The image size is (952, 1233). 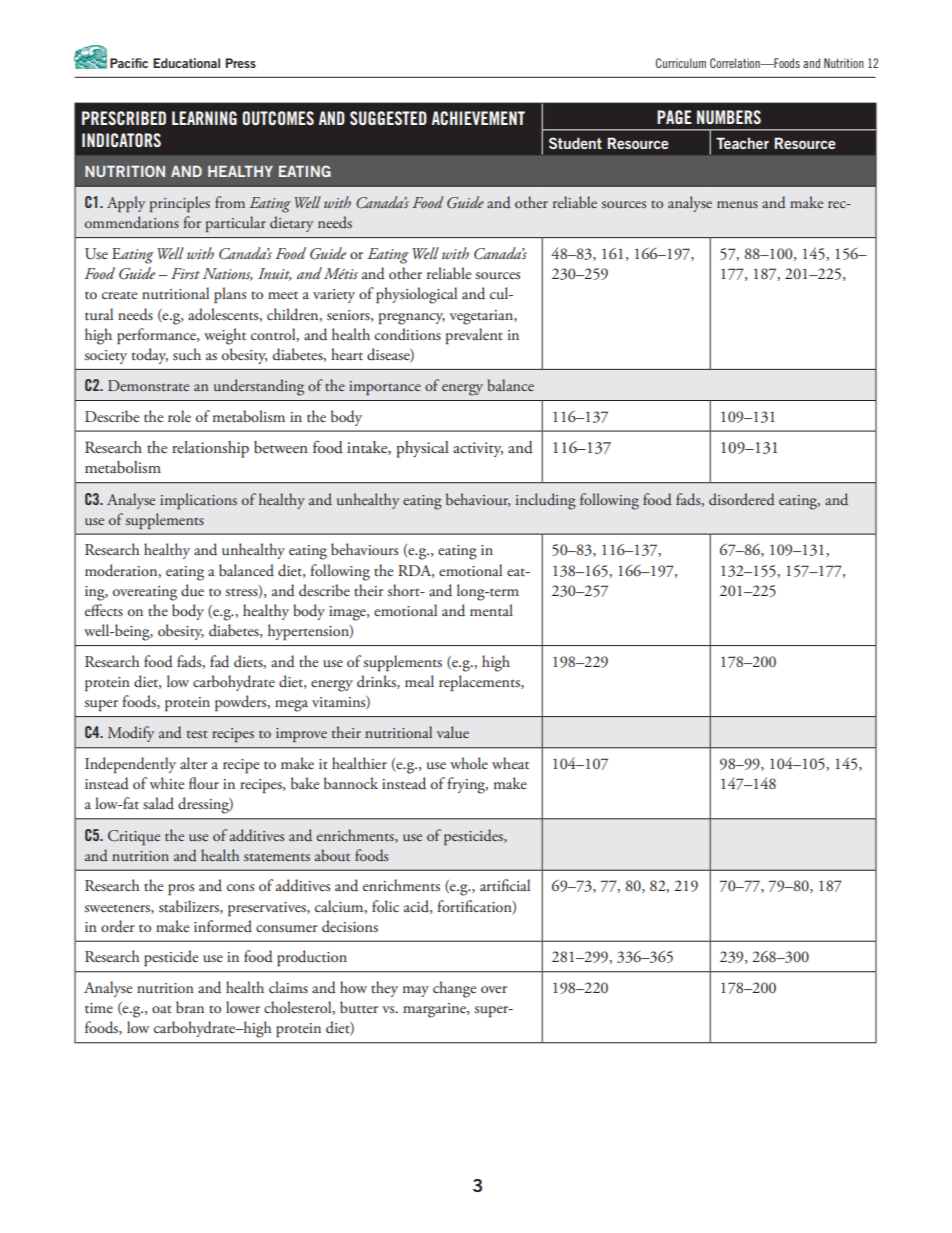 I want to click on importance, so click(x=385, y=388).
